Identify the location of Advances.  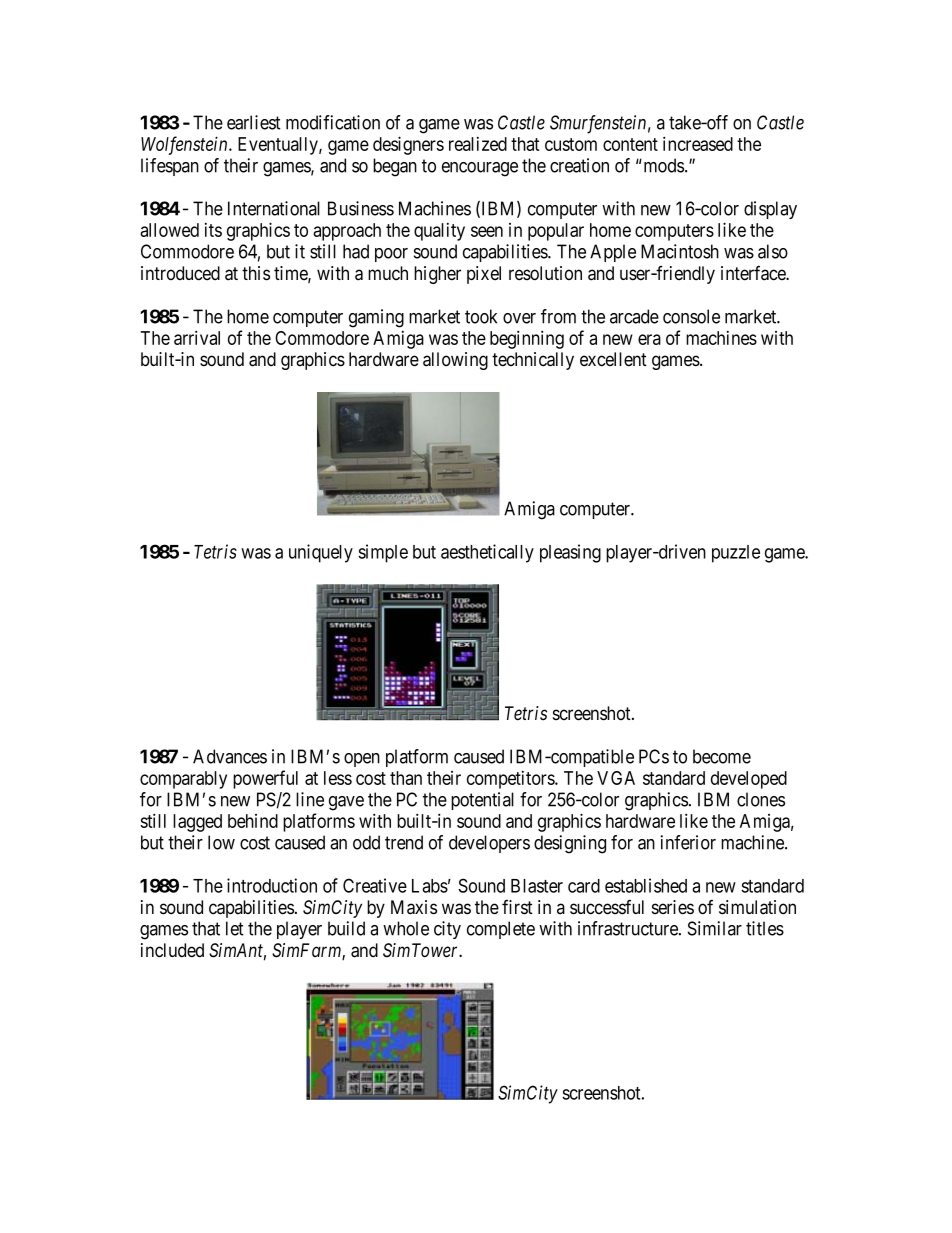
(230, 756).
